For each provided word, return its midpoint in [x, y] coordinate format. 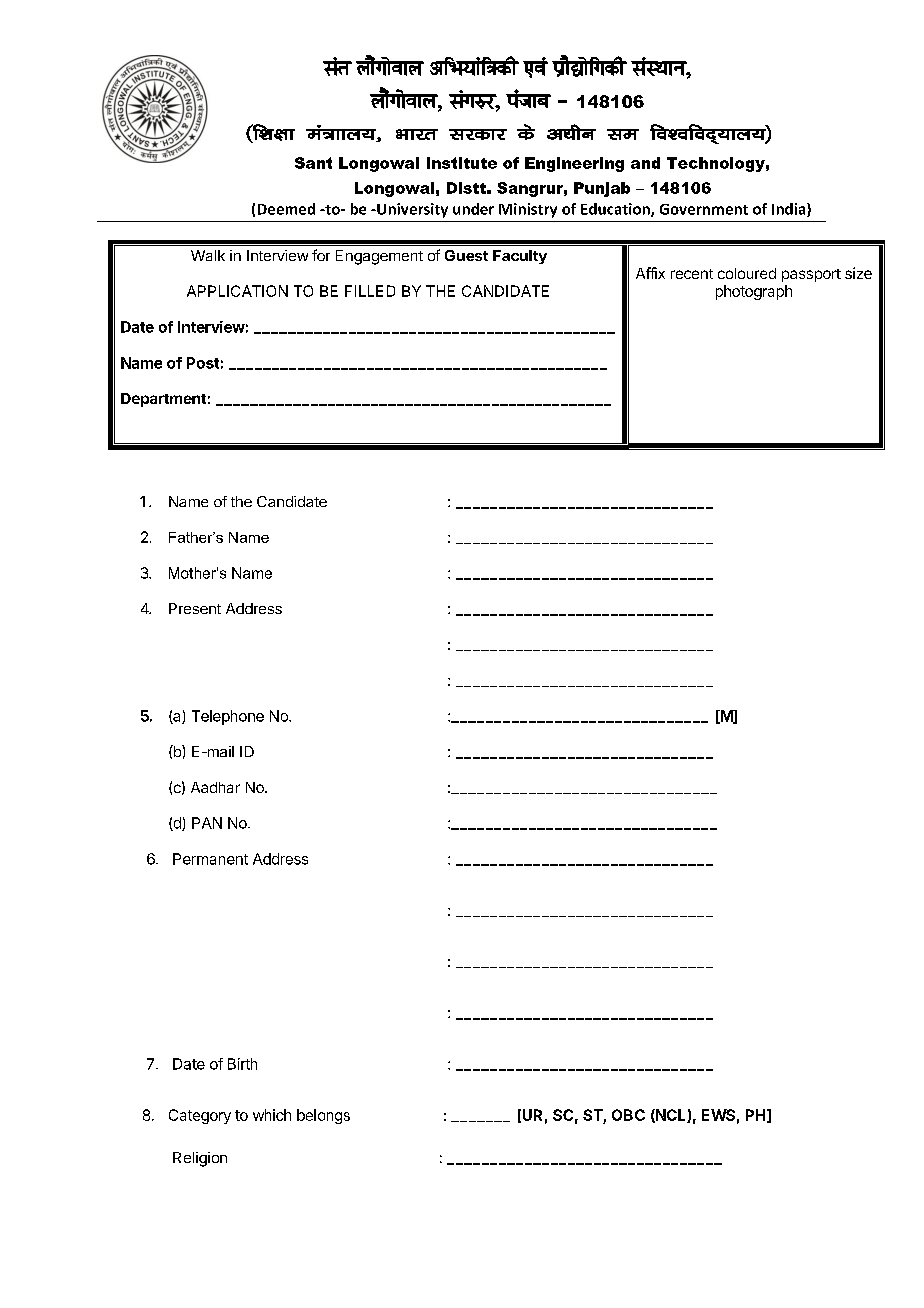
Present [195, 608]
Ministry [528, 210]
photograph [754, 292]
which [272, 1115]
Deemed [286, 209]
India [790, 210]
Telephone [228, 717]
